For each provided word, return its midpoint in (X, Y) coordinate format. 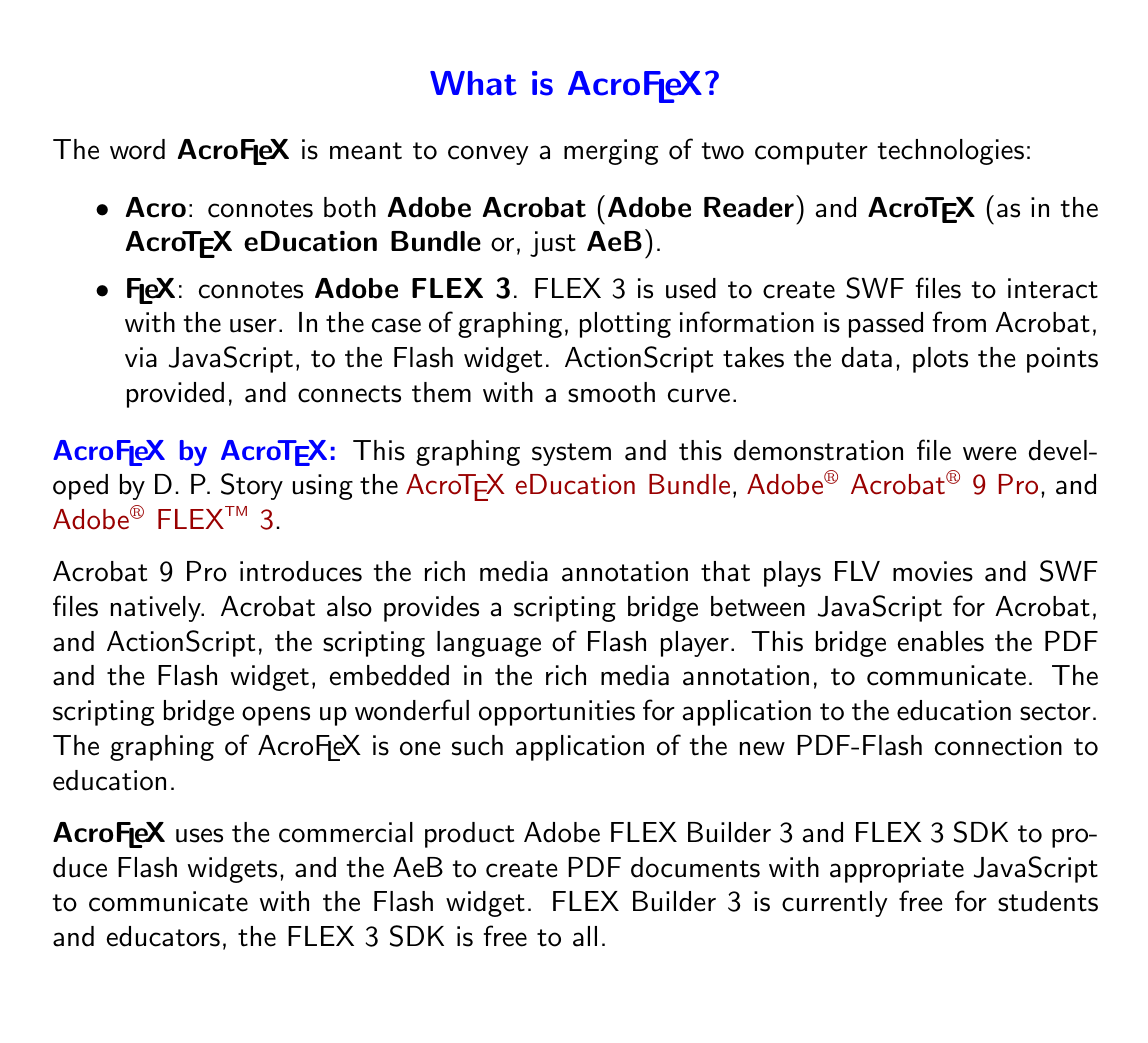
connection (998, 745)
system (571, 454)
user (253, 325)
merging (611, 152)
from (959, 322)
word (137, 149)
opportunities (557, 713)
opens (276, 716)
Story (252, 486)
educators (163, 936)
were (989, 453)
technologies (951, 152)
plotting (625, 325)
